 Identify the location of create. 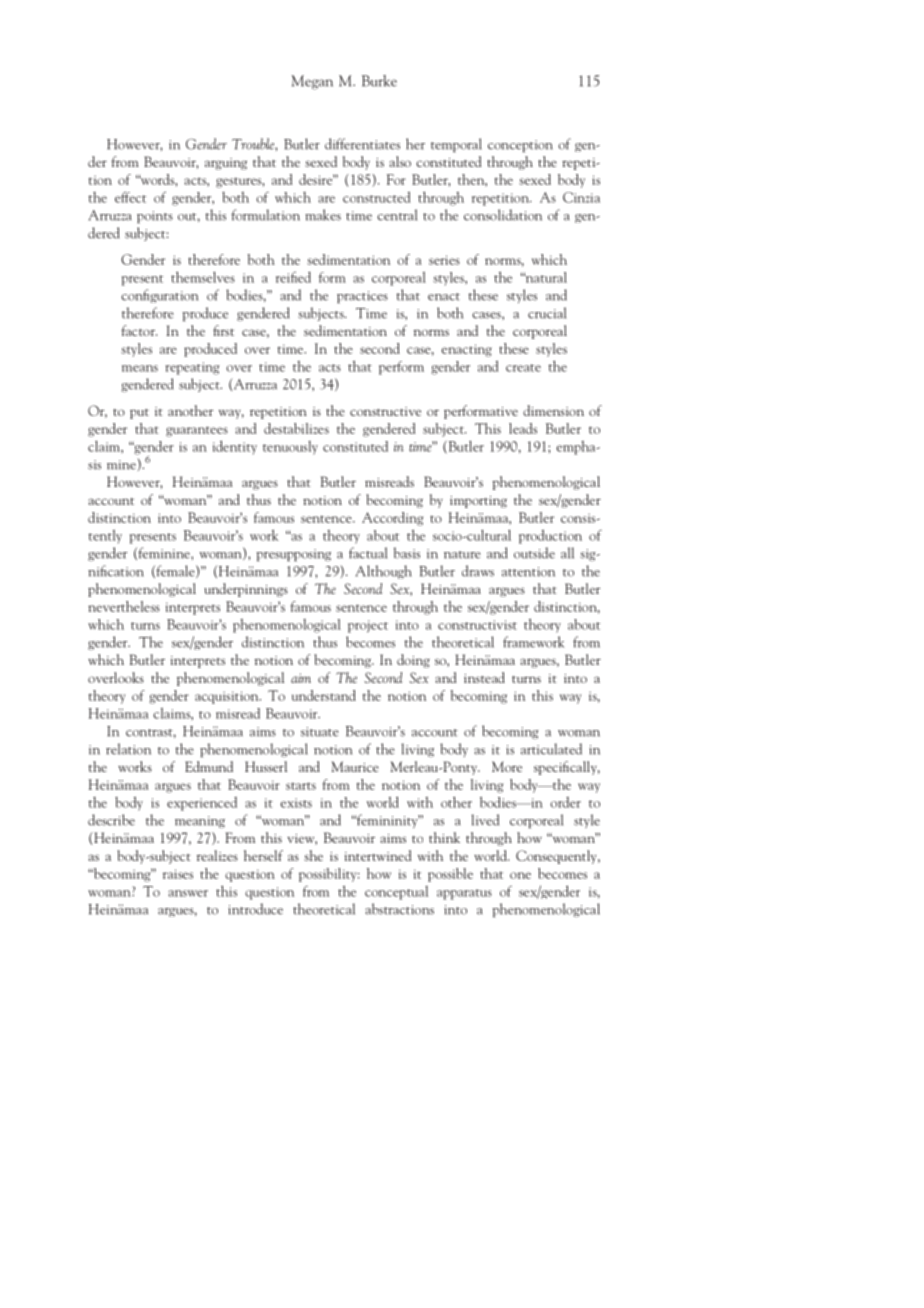
(523, 368).
